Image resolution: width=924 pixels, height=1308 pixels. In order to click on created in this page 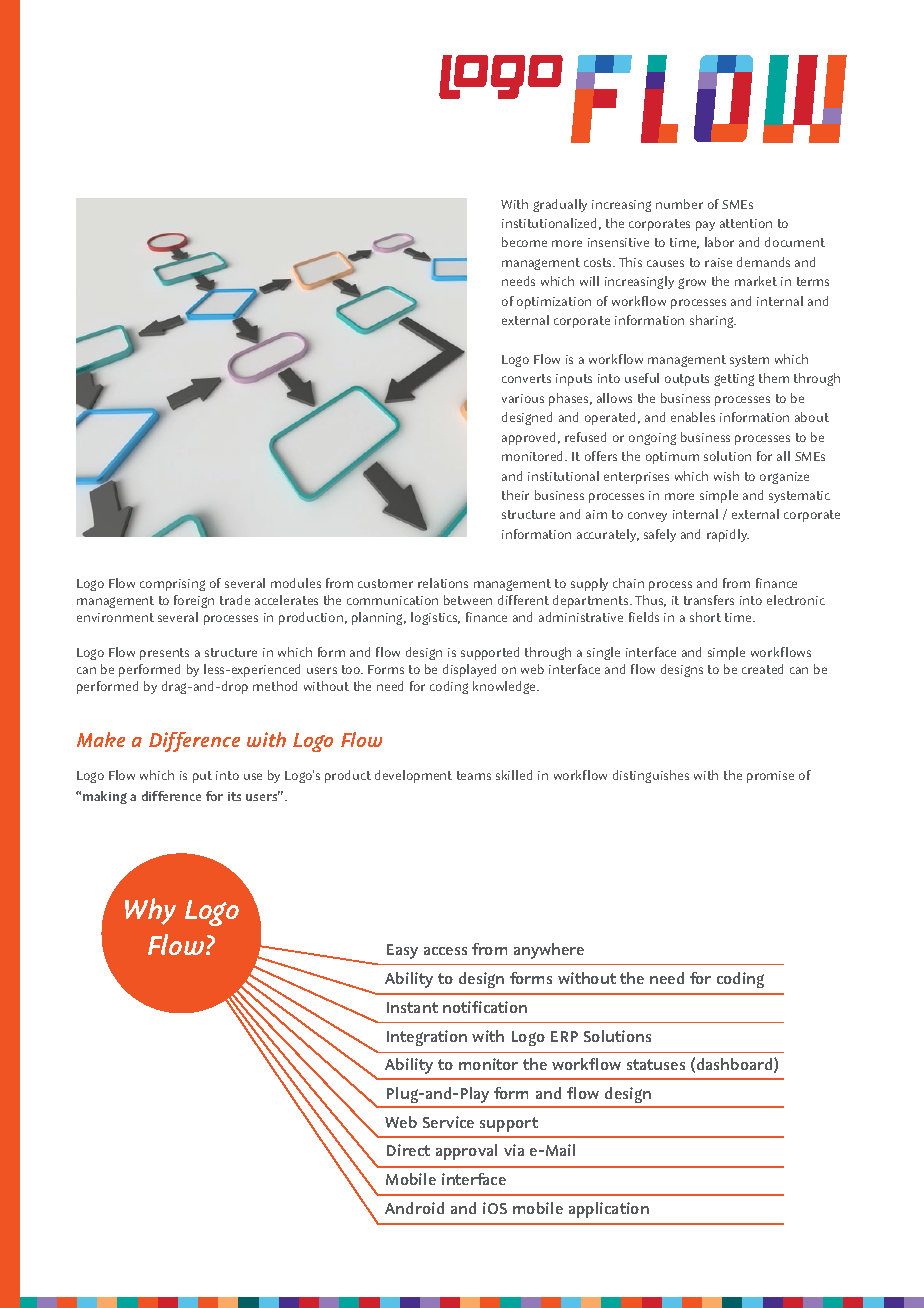, I will do `click(762, 669)`.
